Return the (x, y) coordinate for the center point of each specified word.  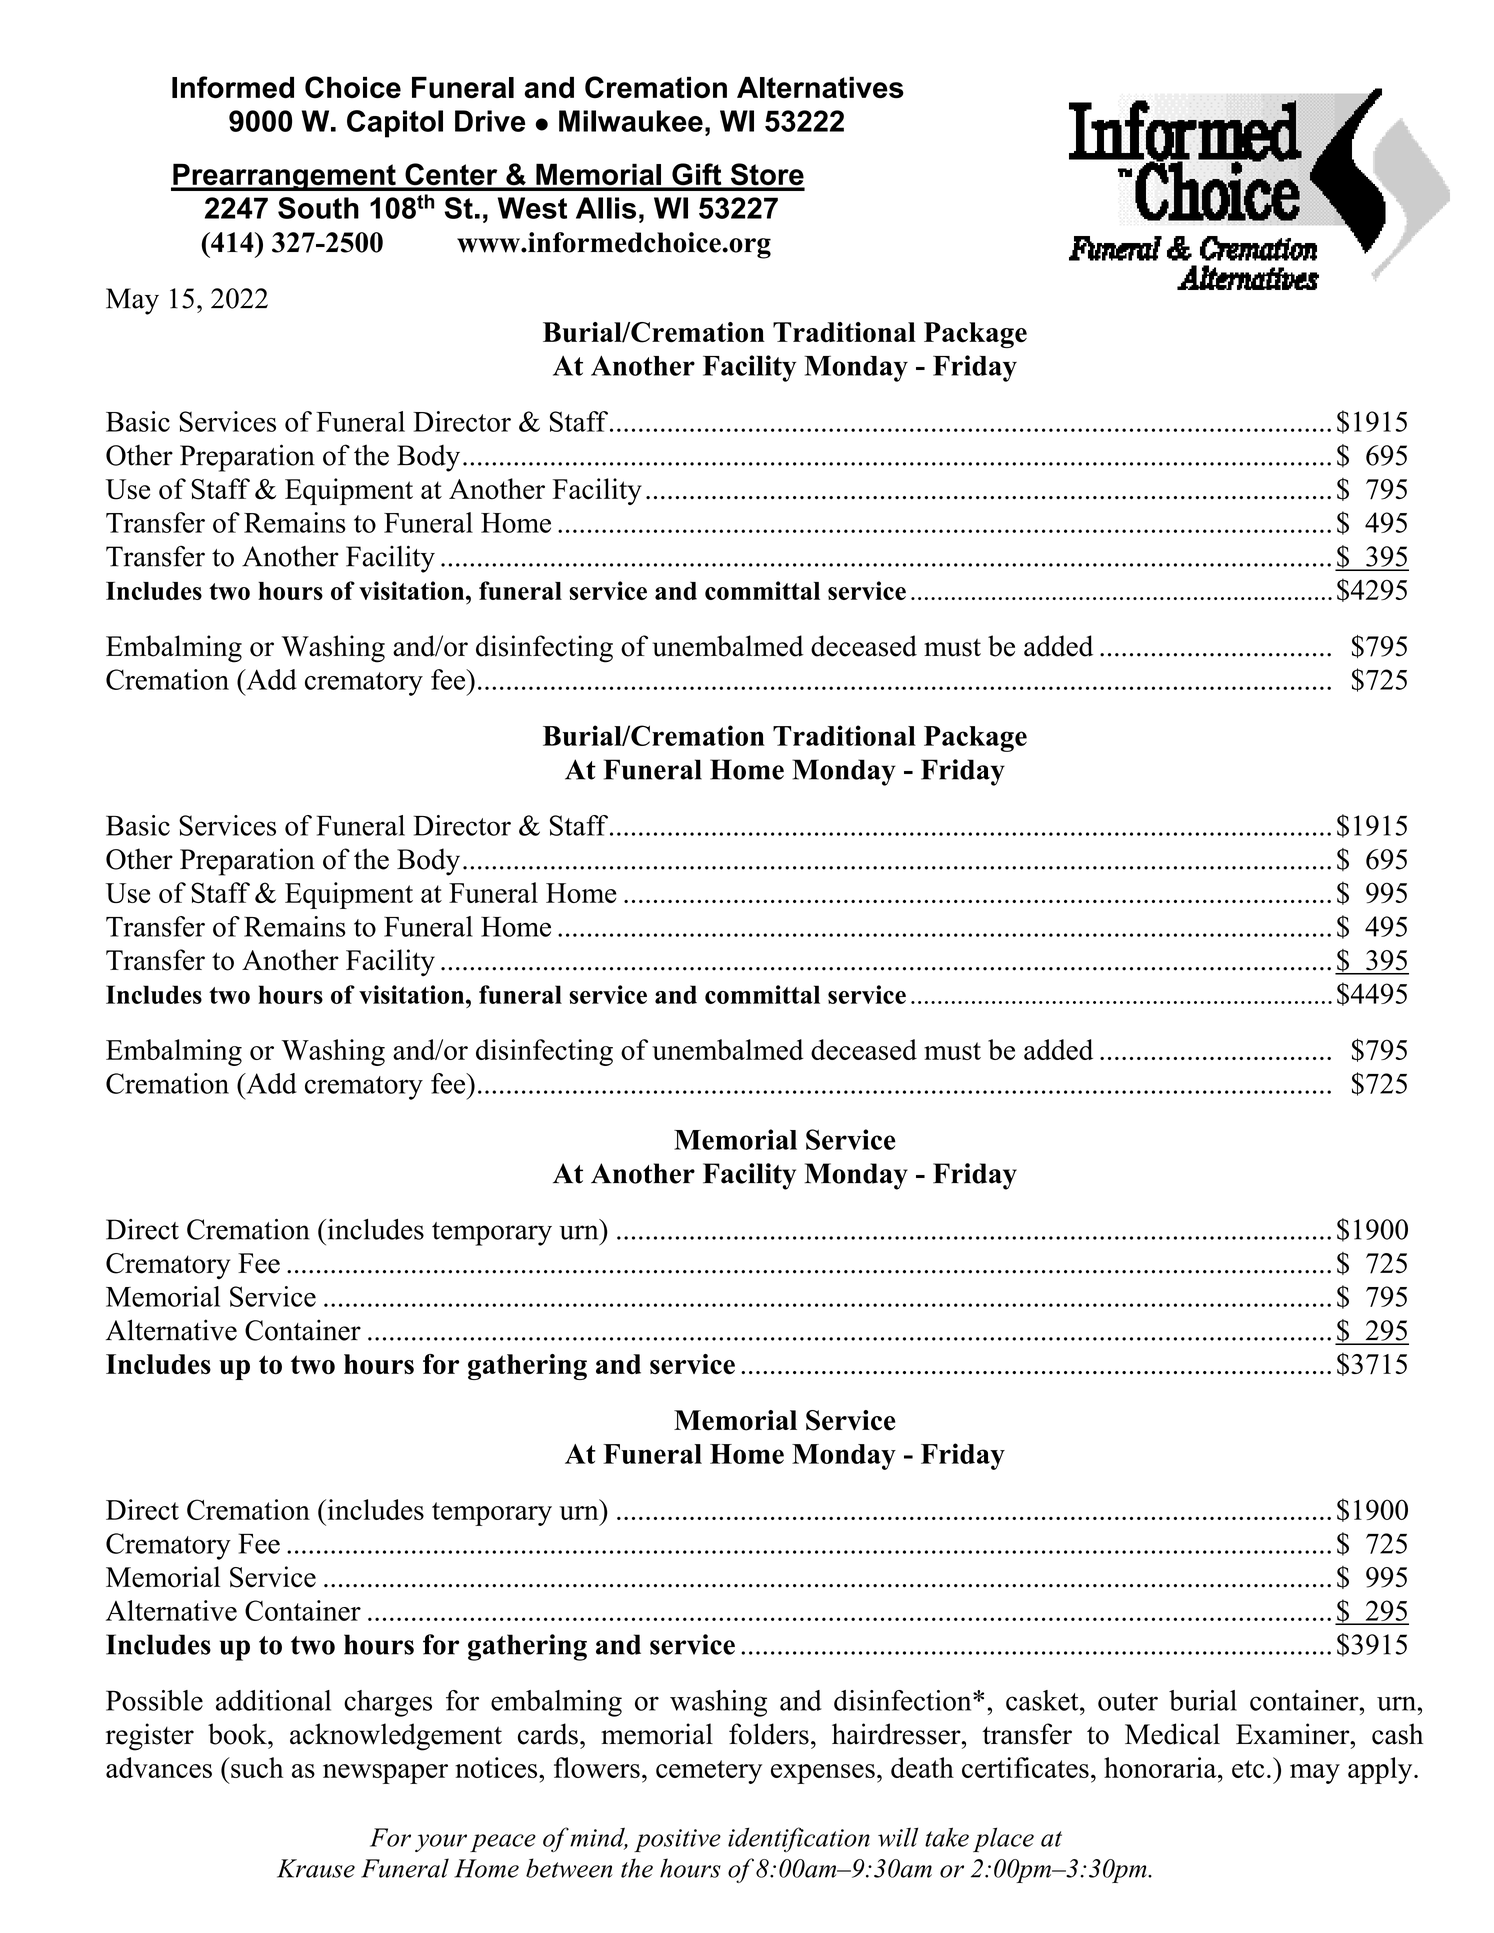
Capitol (395, 124)
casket (1043, 1700)
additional (273, 1700)
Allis (606, 208)
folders (769, 1734)
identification (799, 1839)
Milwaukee (631, 121)
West (532, 208)
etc (1248, 1769)
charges (388, 1703)
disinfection (904, 1700)
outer (1128, 1702)
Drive (490, 121)
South (318, 208)
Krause (316, 1868)
